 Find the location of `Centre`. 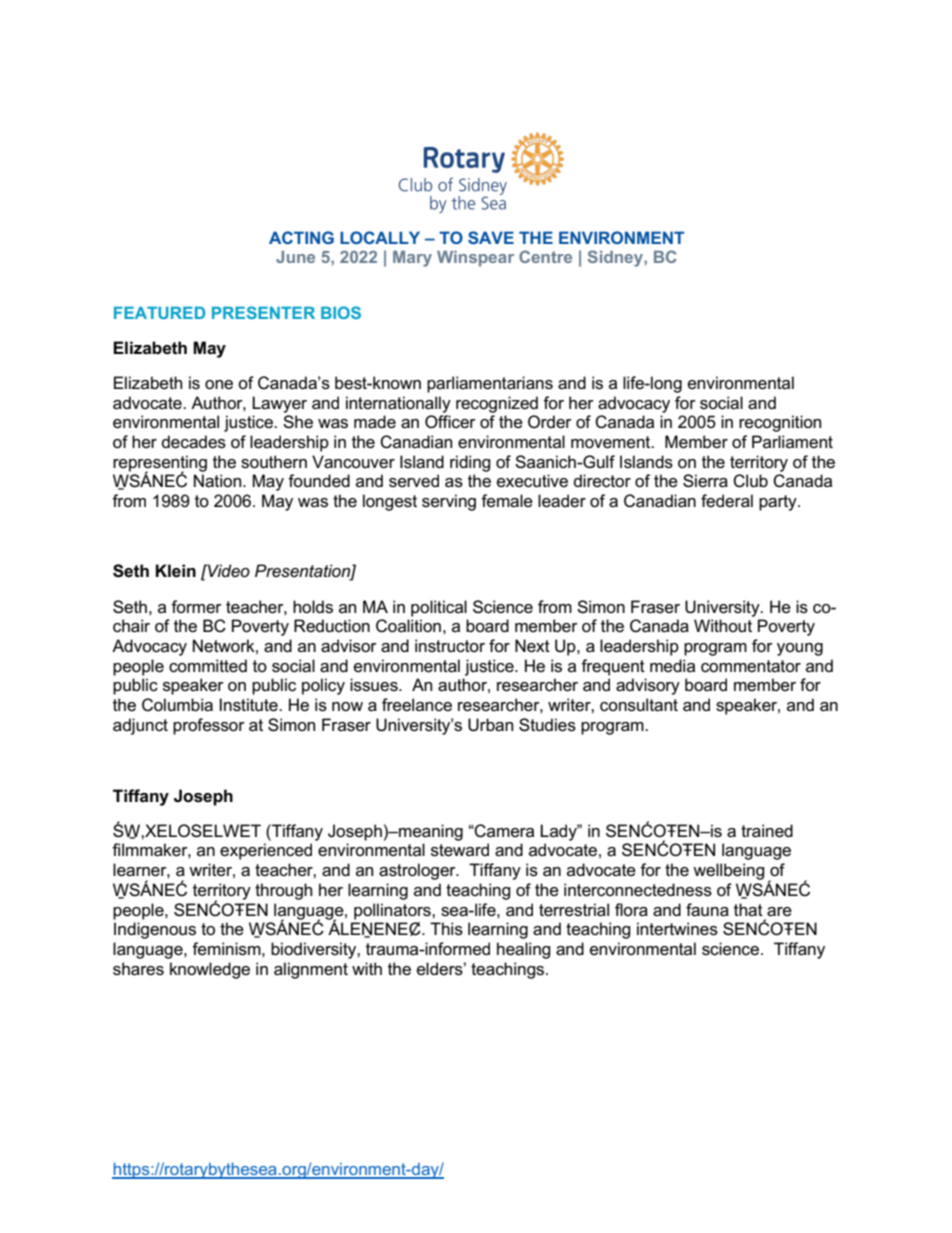

Centre is located at coordinates (545, 256).
